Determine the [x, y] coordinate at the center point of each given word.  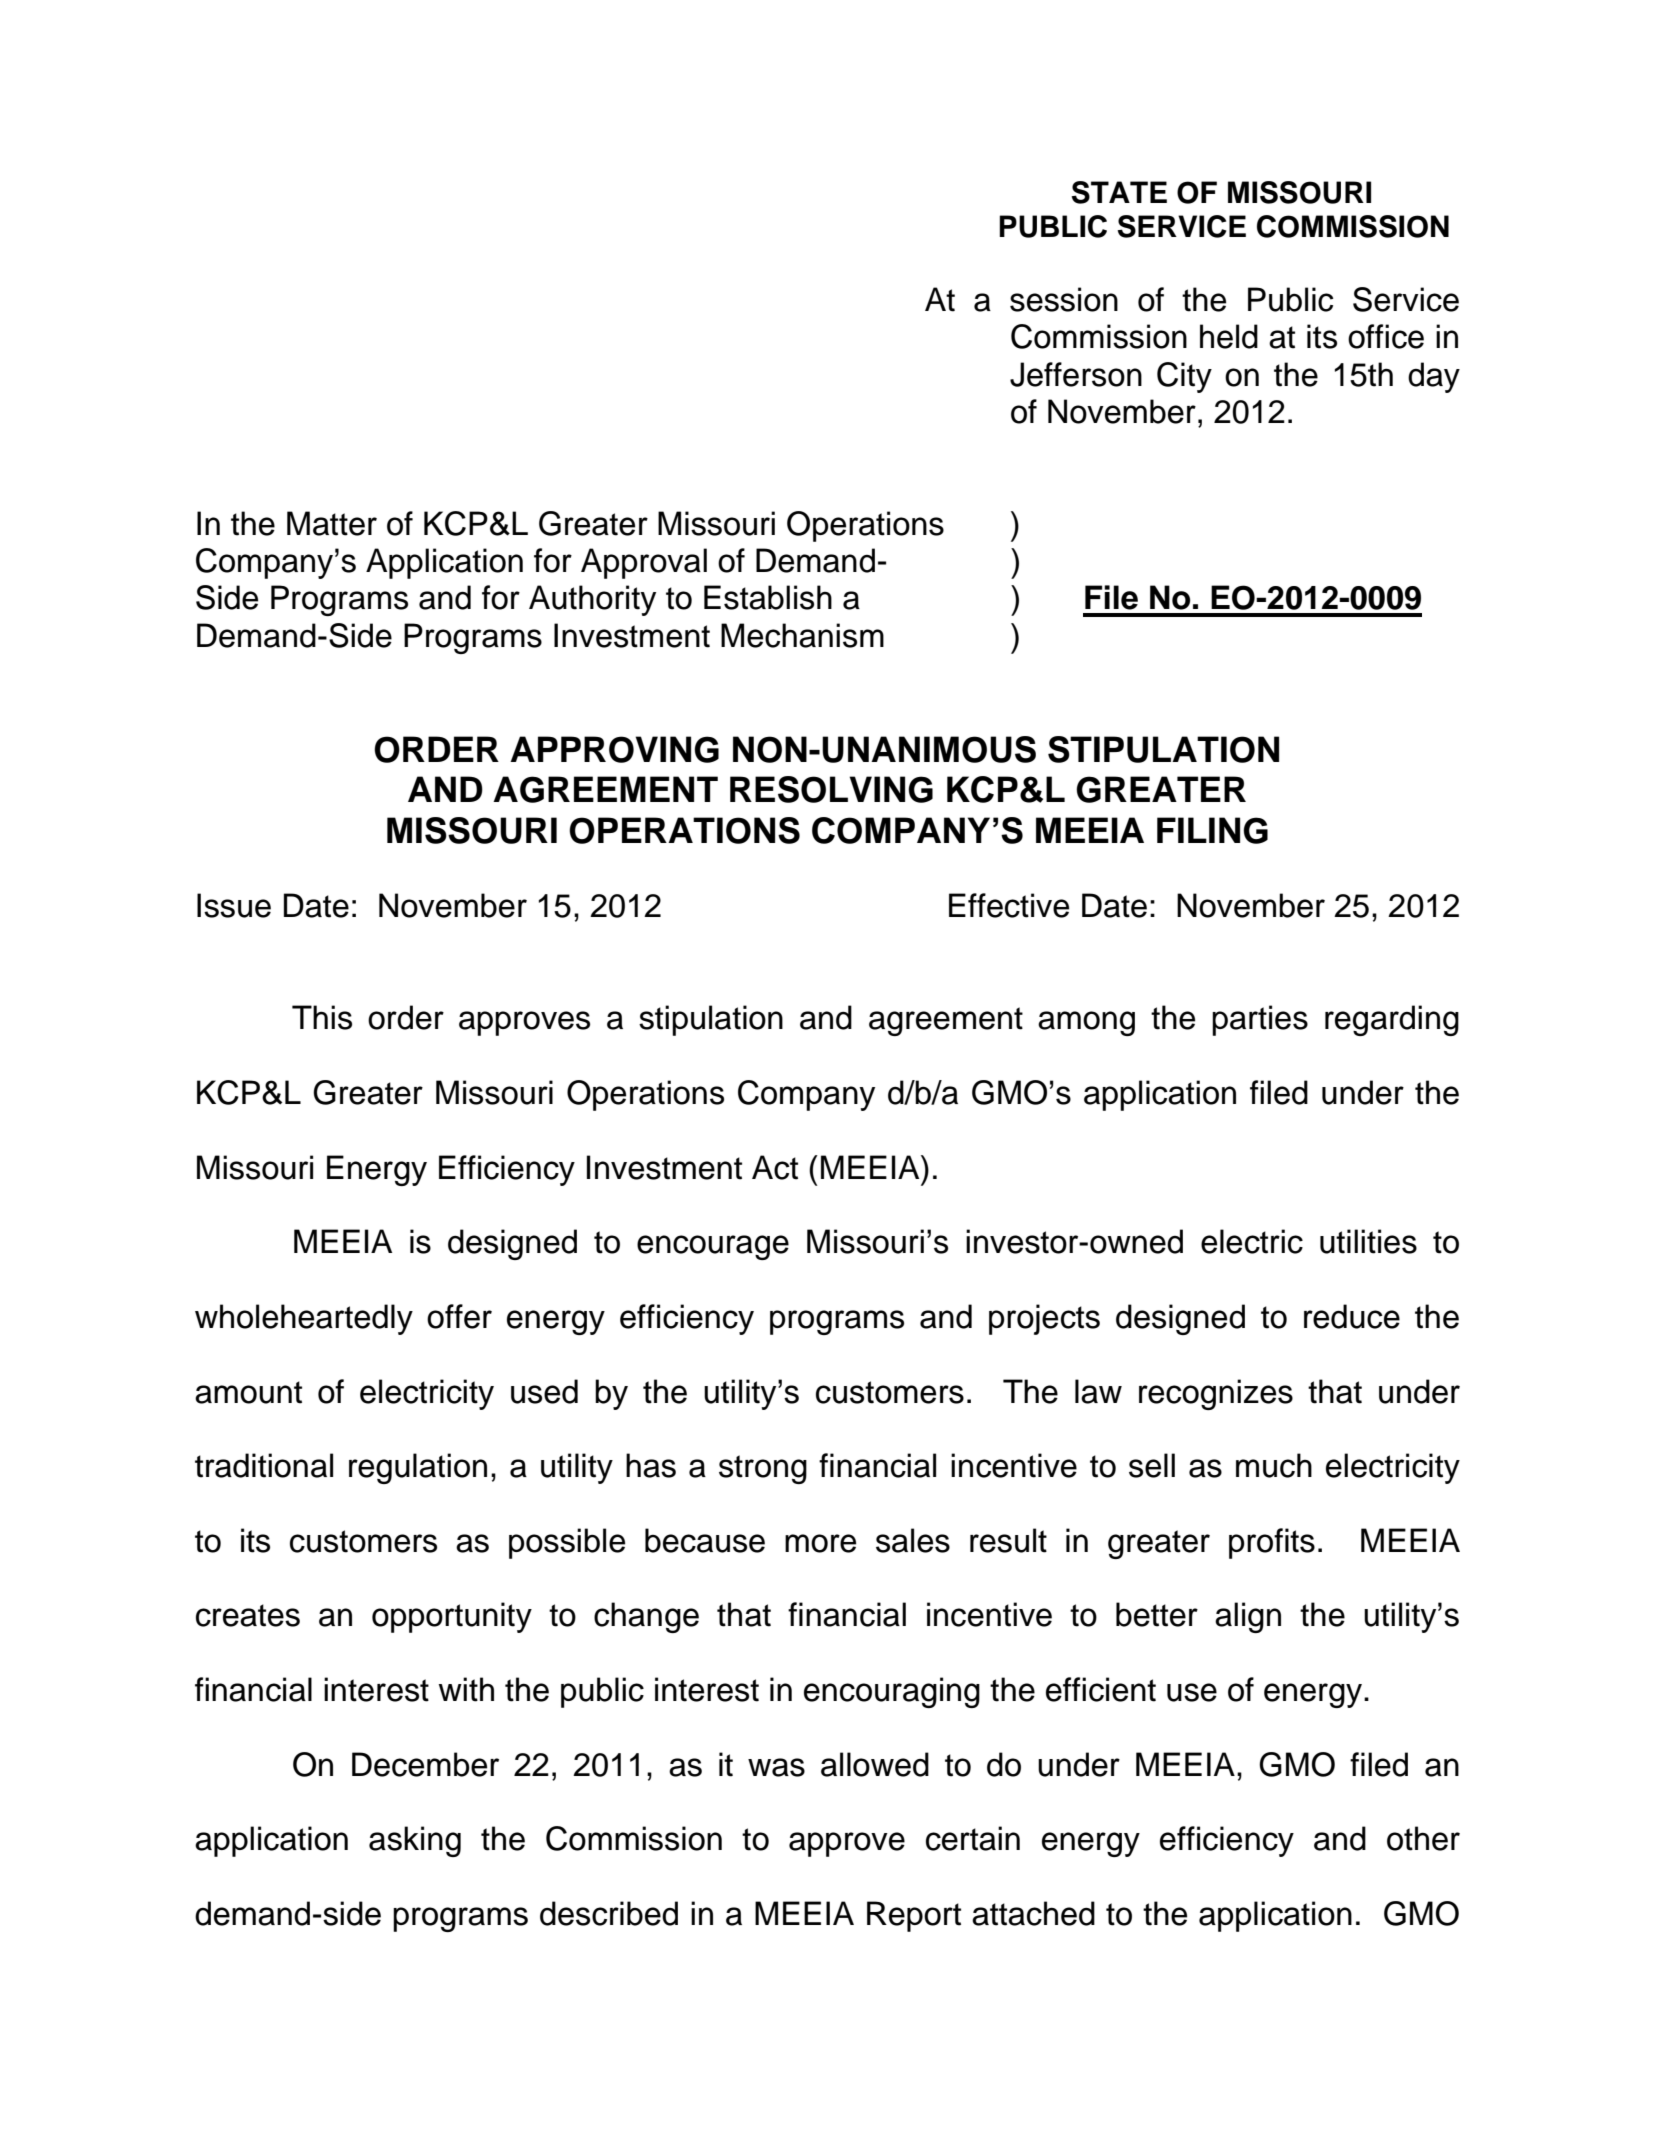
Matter [332, 523]
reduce [1352, 1316]
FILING [1212, 830]
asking [415, 1841]
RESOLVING [831, 789]
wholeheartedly [304, 1319]
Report [914, 1916]
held [1229, 336]
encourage [713, 1247]
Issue [234, 905]
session [1064, 299]
